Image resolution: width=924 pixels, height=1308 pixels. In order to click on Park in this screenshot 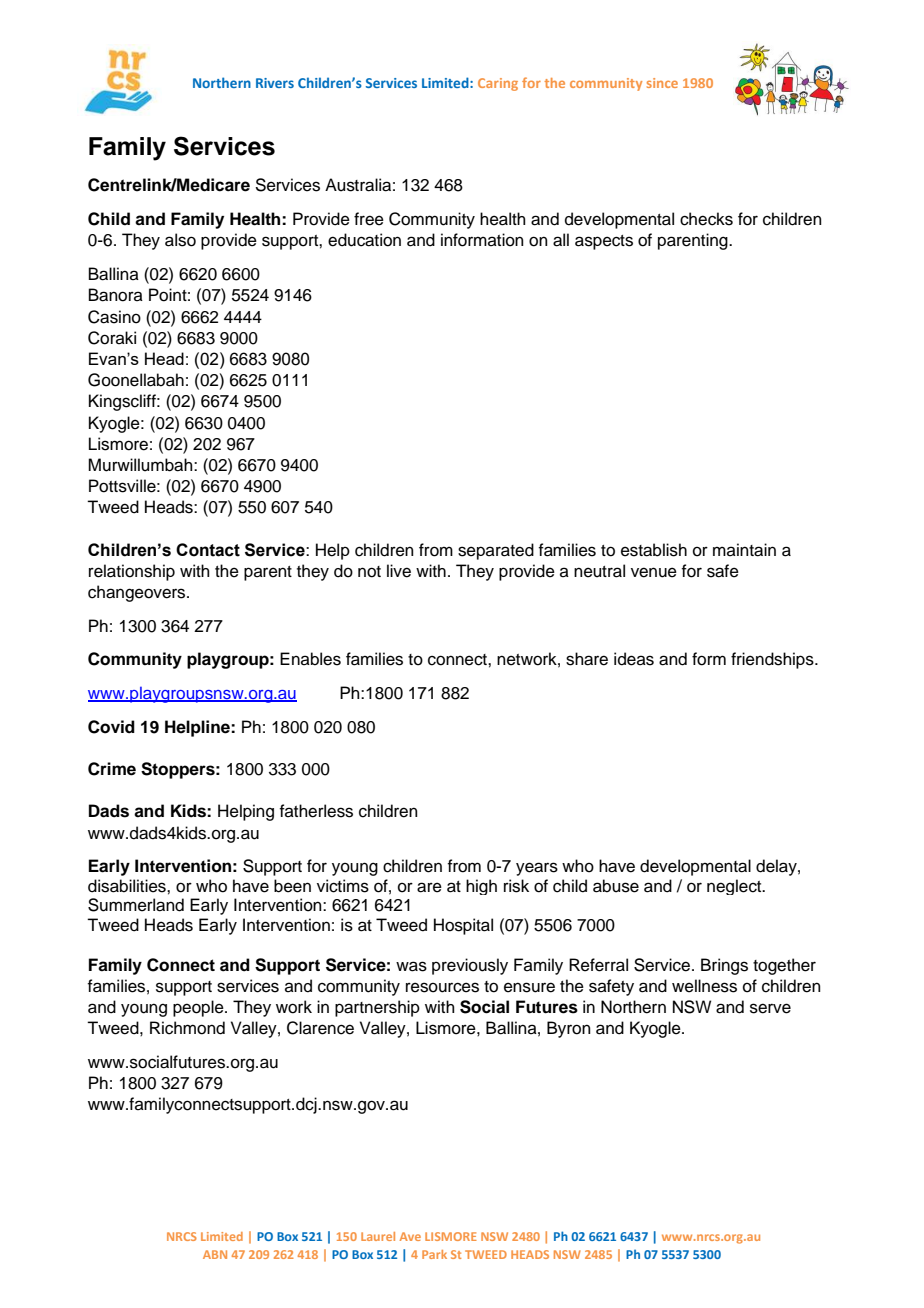, I will do `click(434, 1254)`.
